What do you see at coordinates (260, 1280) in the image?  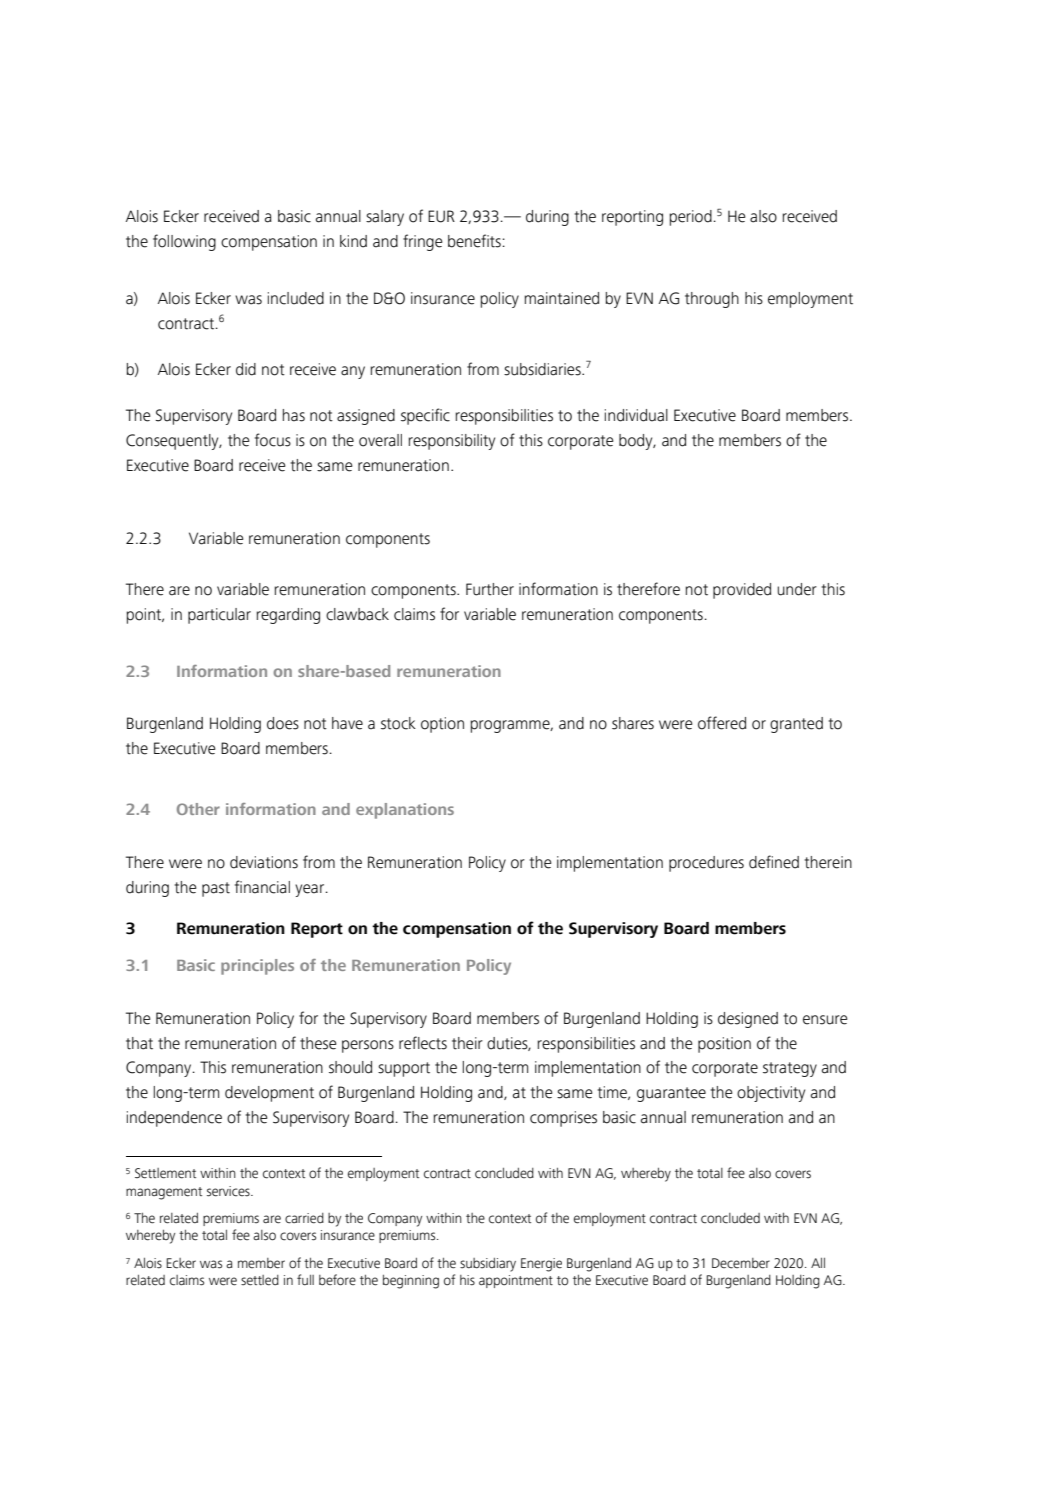 I see `settled` at bounding box center [260, 1280].
